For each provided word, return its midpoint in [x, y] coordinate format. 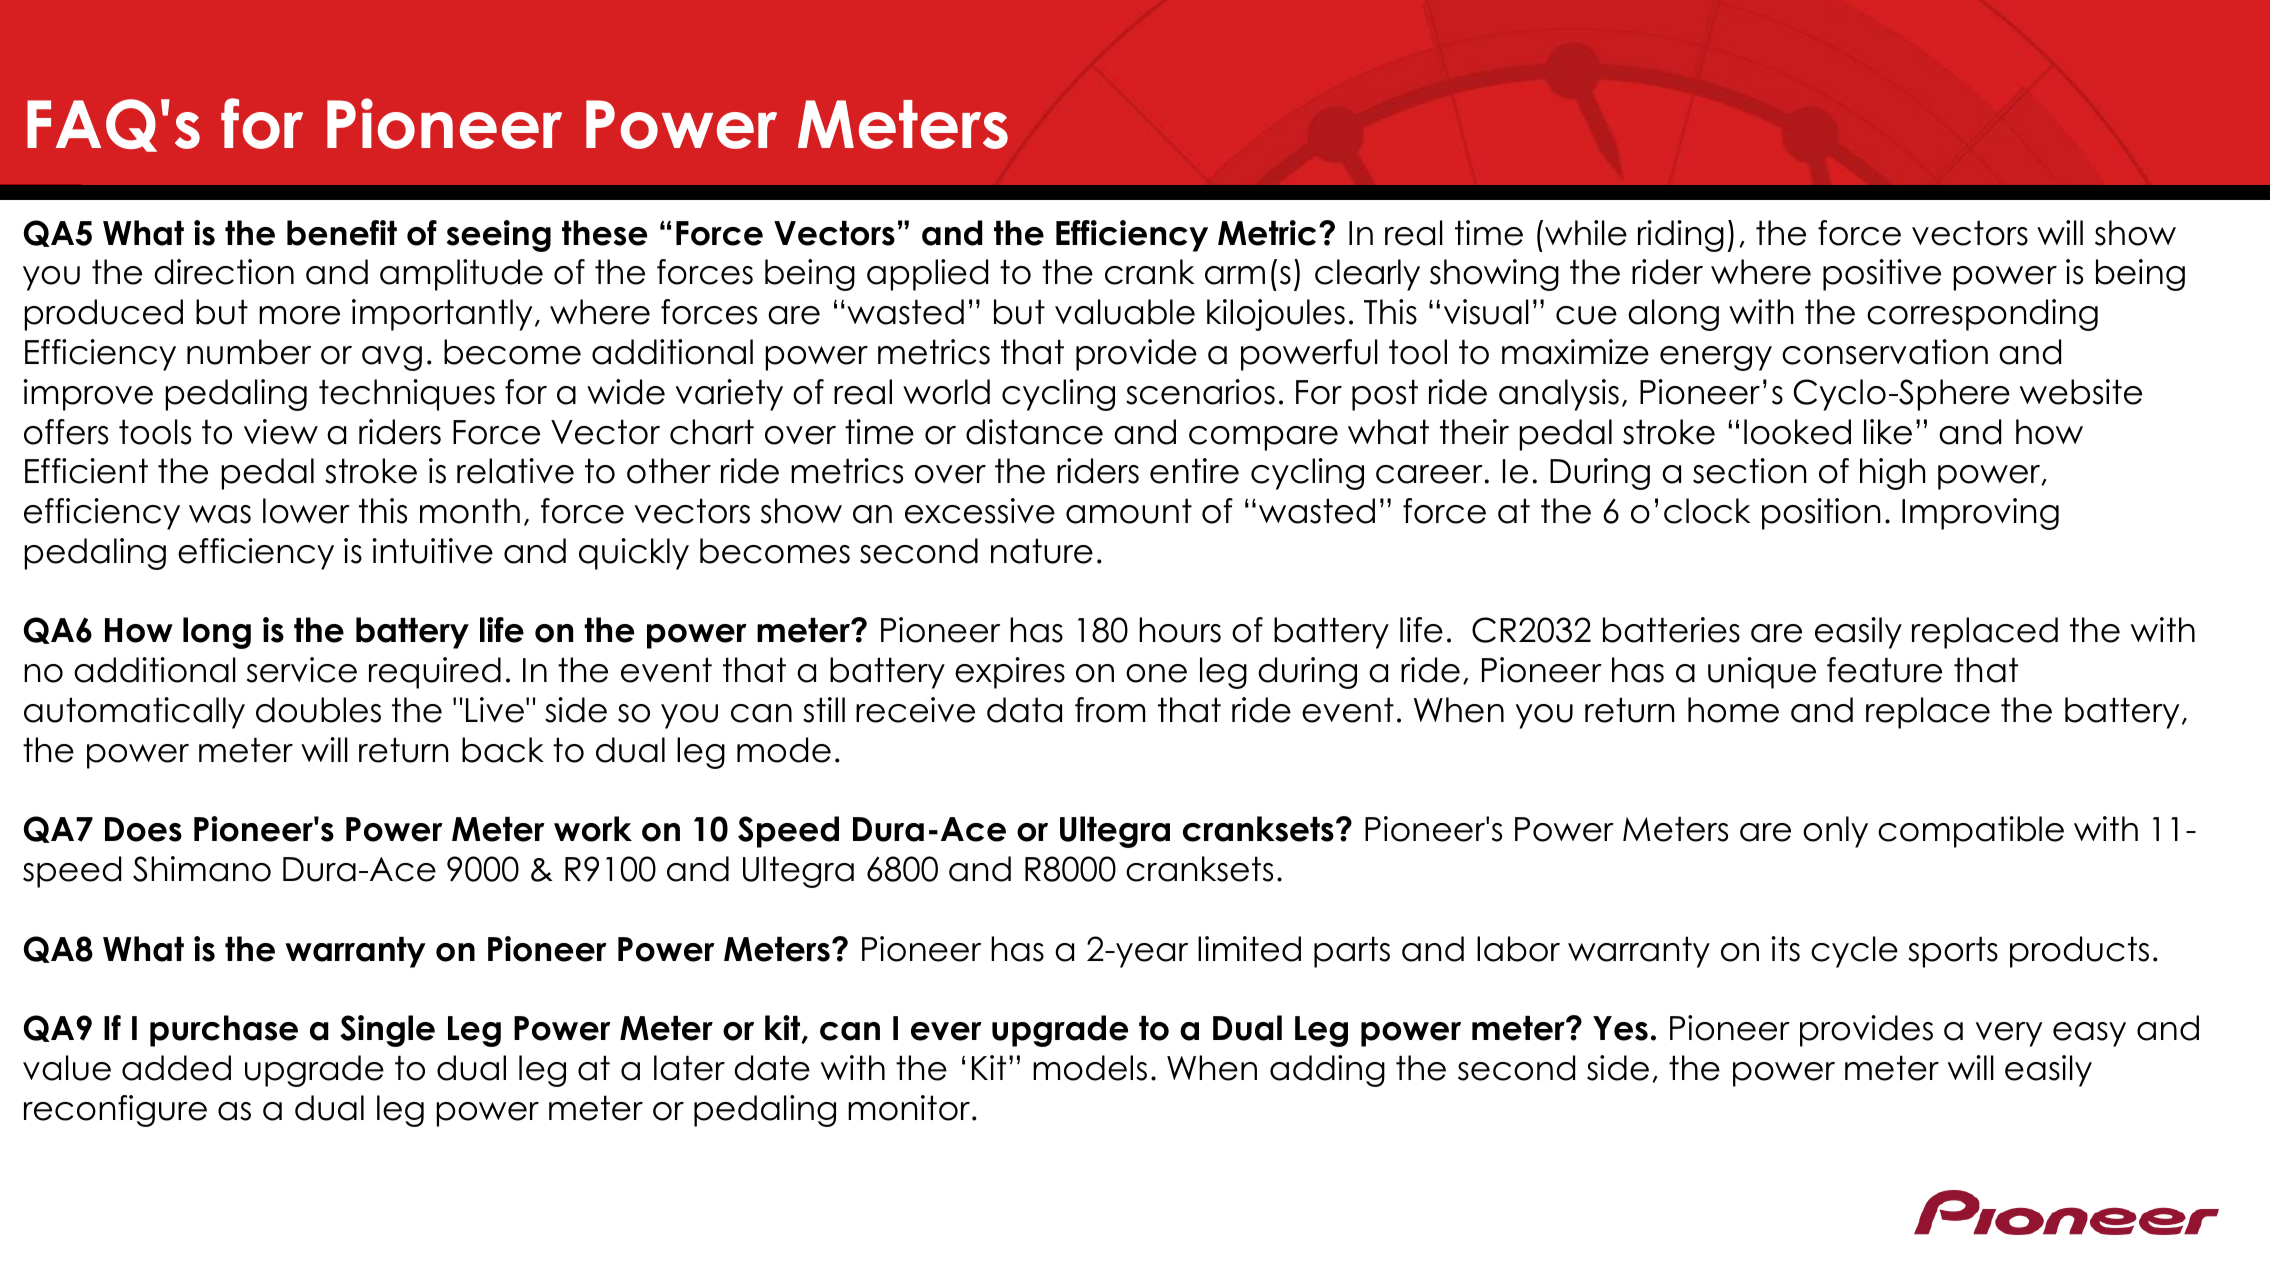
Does [143, 829]
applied [927, 275]
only [1835, 832]
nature [1042, 551]
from [1110, 710]
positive [1882, 275]
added [176, 1068]
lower [306, 511]
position [1821, 514]
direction [224, 272]
